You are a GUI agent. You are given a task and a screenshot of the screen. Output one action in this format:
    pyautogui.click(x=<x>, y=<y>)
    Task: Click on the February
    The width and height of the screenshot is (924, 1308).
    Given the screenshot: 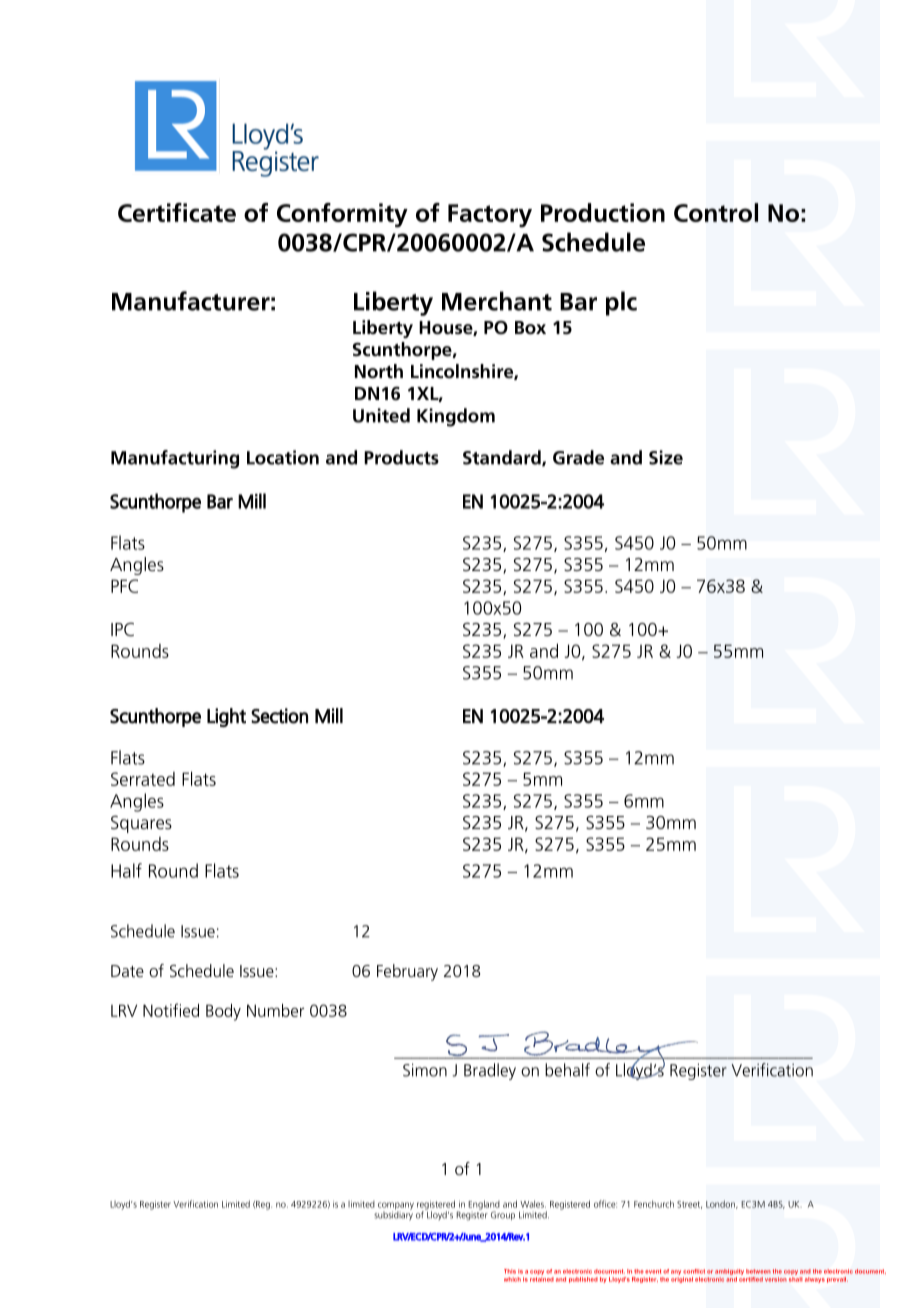 What is the action you would take?
    pyautogui.click(x=407, y=972)
